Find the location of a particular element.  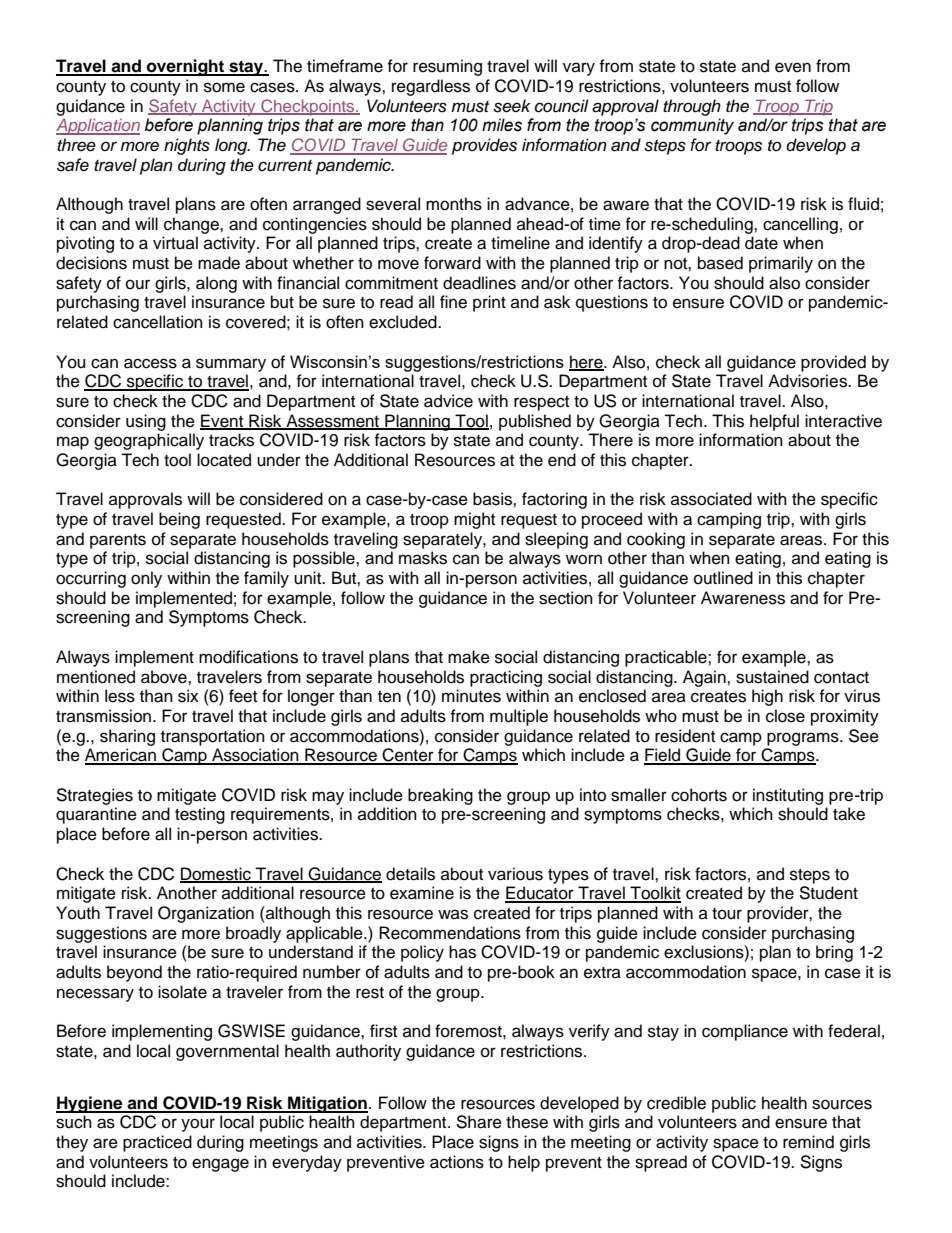

Share is located at coordinates (479, 1122).
